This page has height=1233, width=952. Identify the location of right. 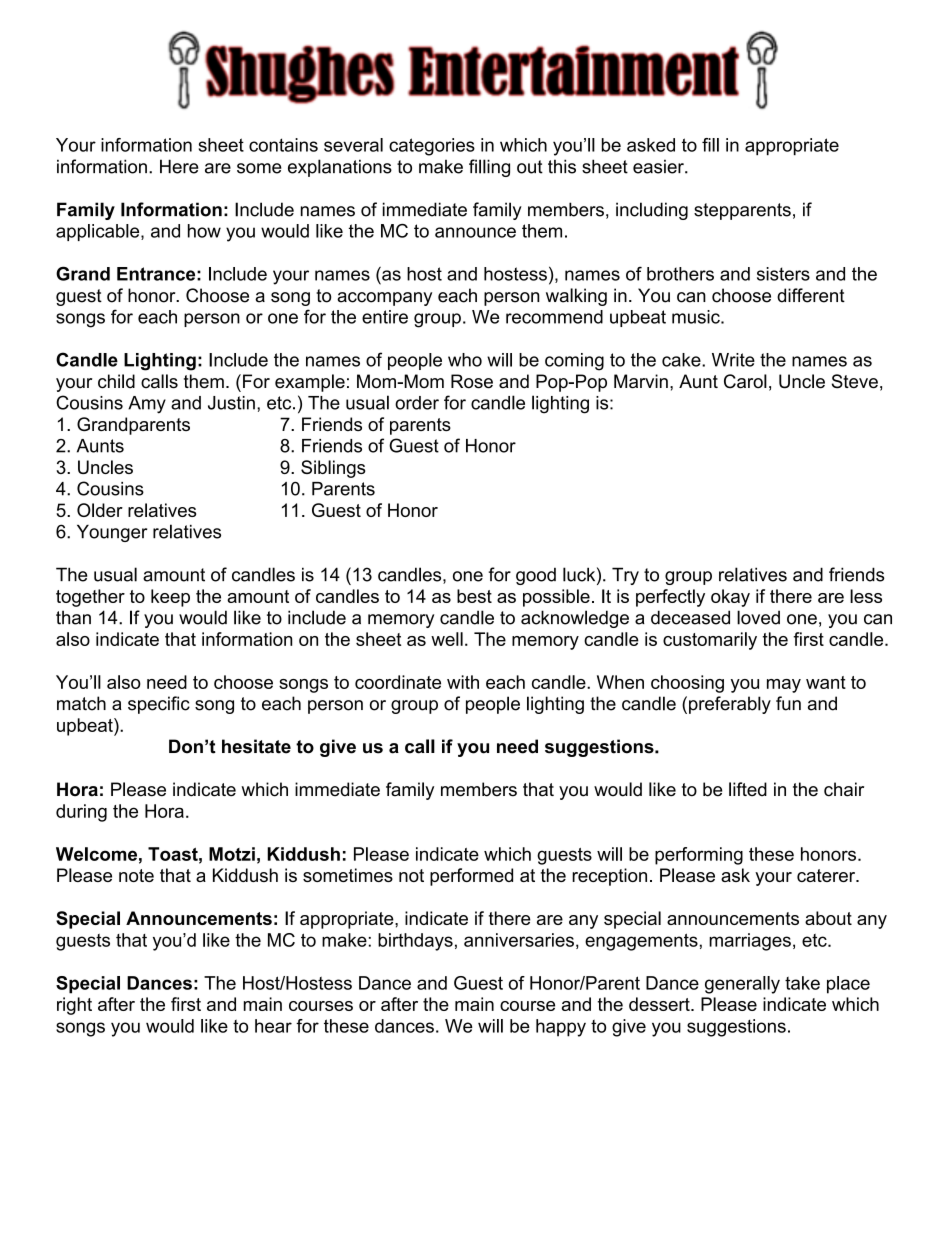
(74, 1006).
